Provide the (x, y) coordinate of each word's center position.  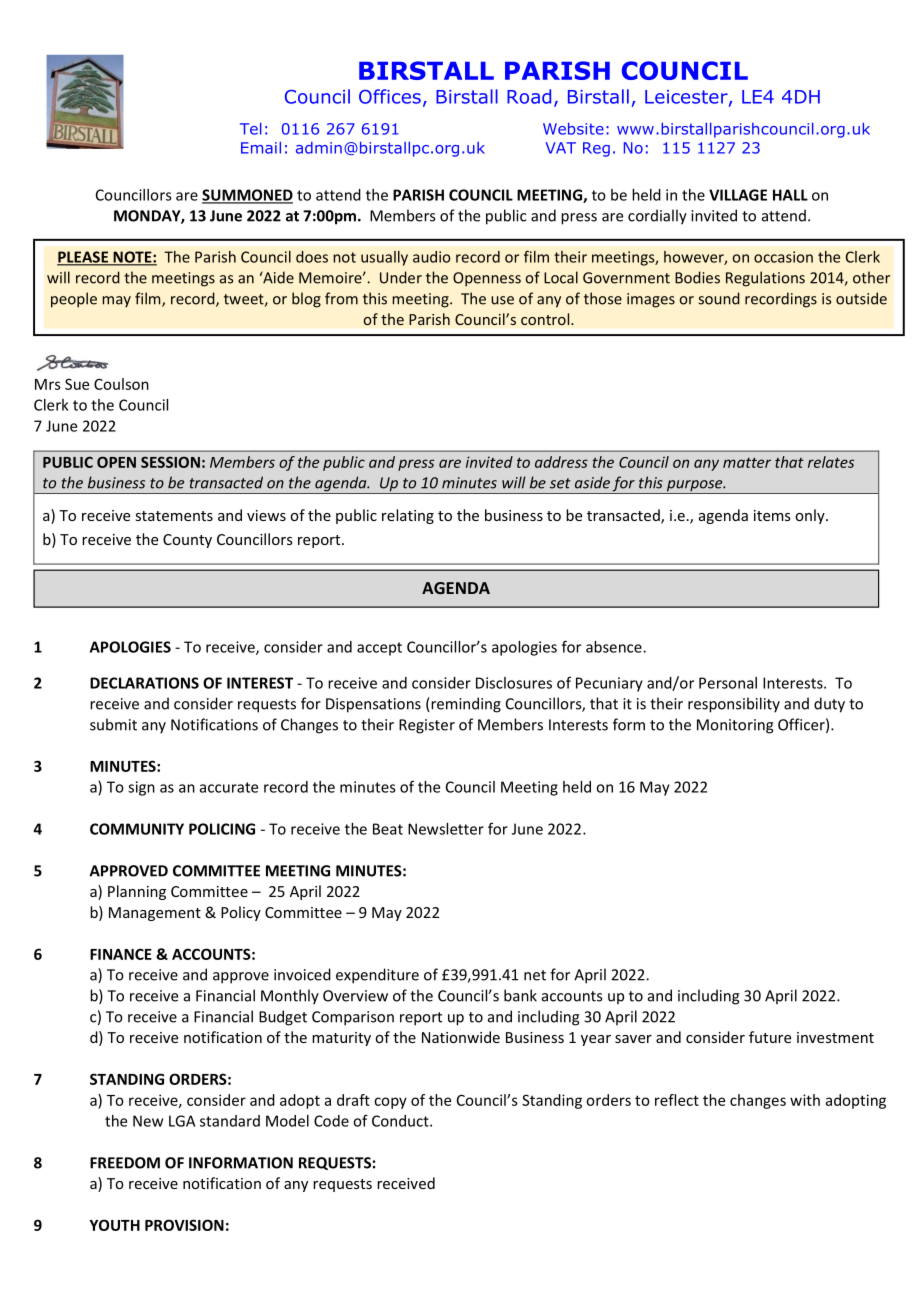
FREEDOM (125, 1163)
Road (529, 96)
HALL (790, 195)
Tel (251, 129)
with (805, 1100)
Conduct (401, 1121)
